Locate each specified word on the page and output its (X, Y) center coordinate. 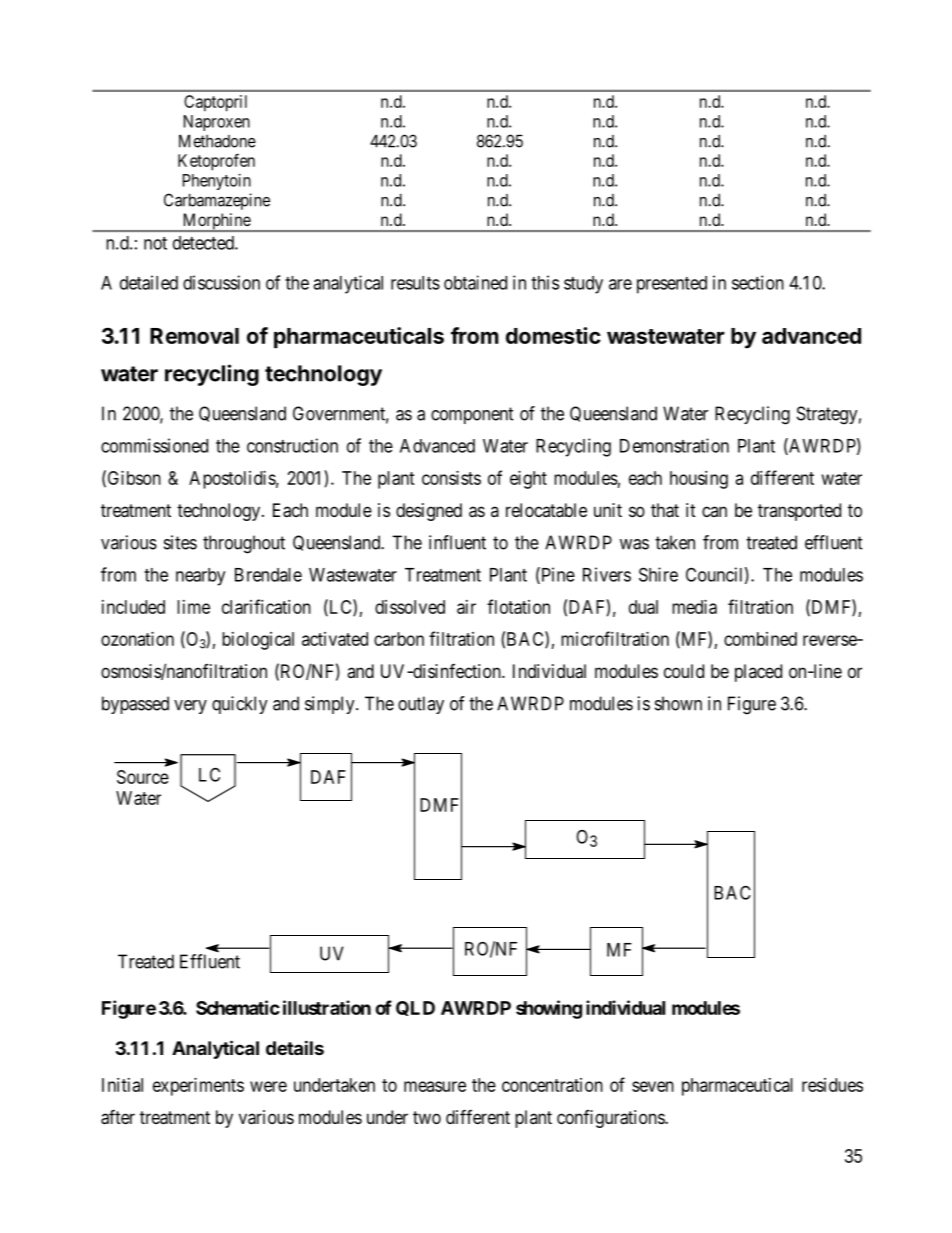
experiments (198, 1087)
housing (699, 480)
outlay (421, 705)
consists (451, 478)
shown (678, 703)
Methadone (217, 141)
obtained (475, 282)
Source (143, 777)
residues (832, 1085)
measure (435, 1086)
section (758, 282)
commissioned (154, 445)
